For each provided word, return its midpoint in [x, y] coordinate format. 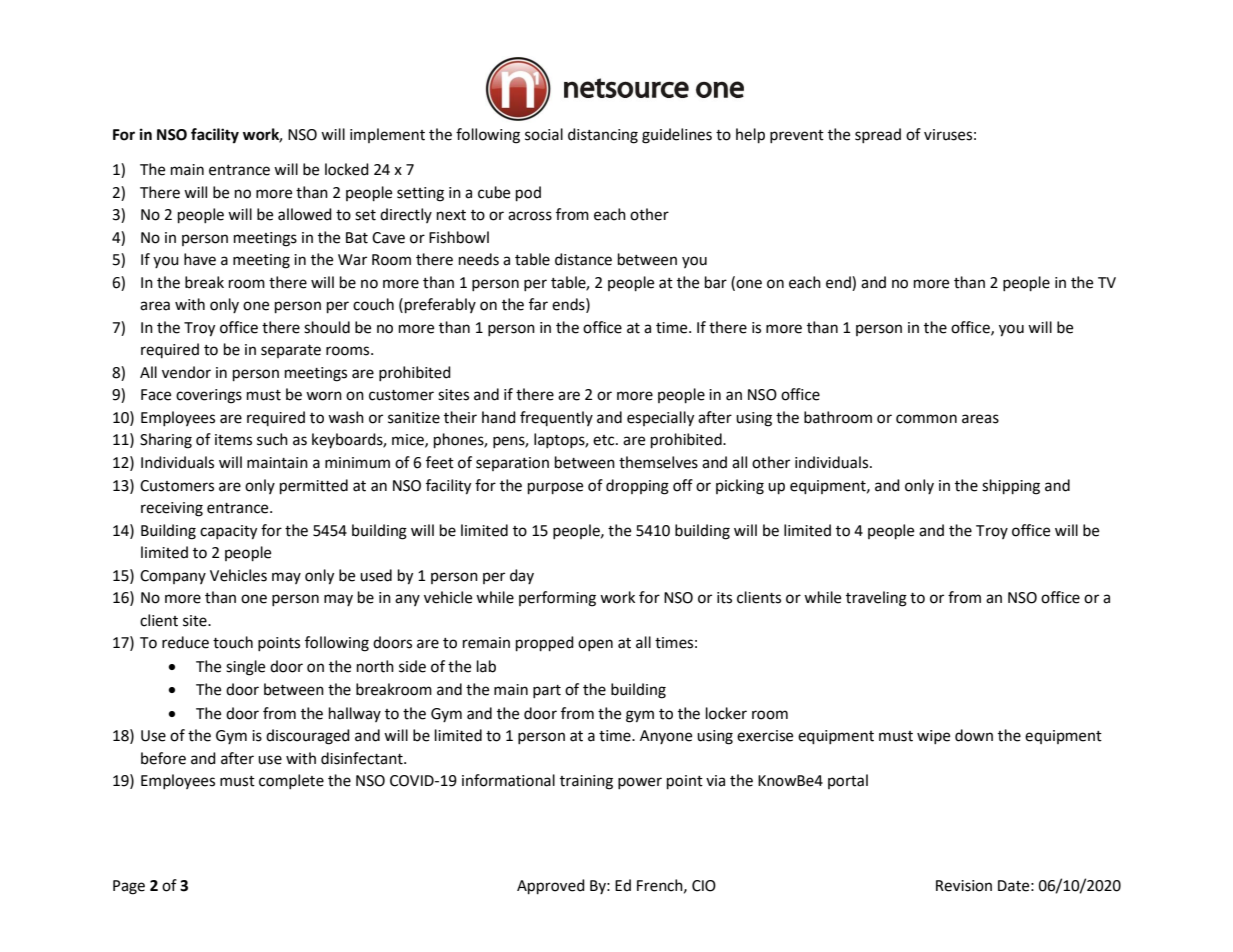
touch [233, 642]
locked [347, 169]
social [544, 134]
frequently [556, 418]
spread [878, 135]
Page [129, 887]
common [926, 419]
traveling [876, 599]
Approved [551, 887]
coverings [209, 396]
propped [545, 644]
